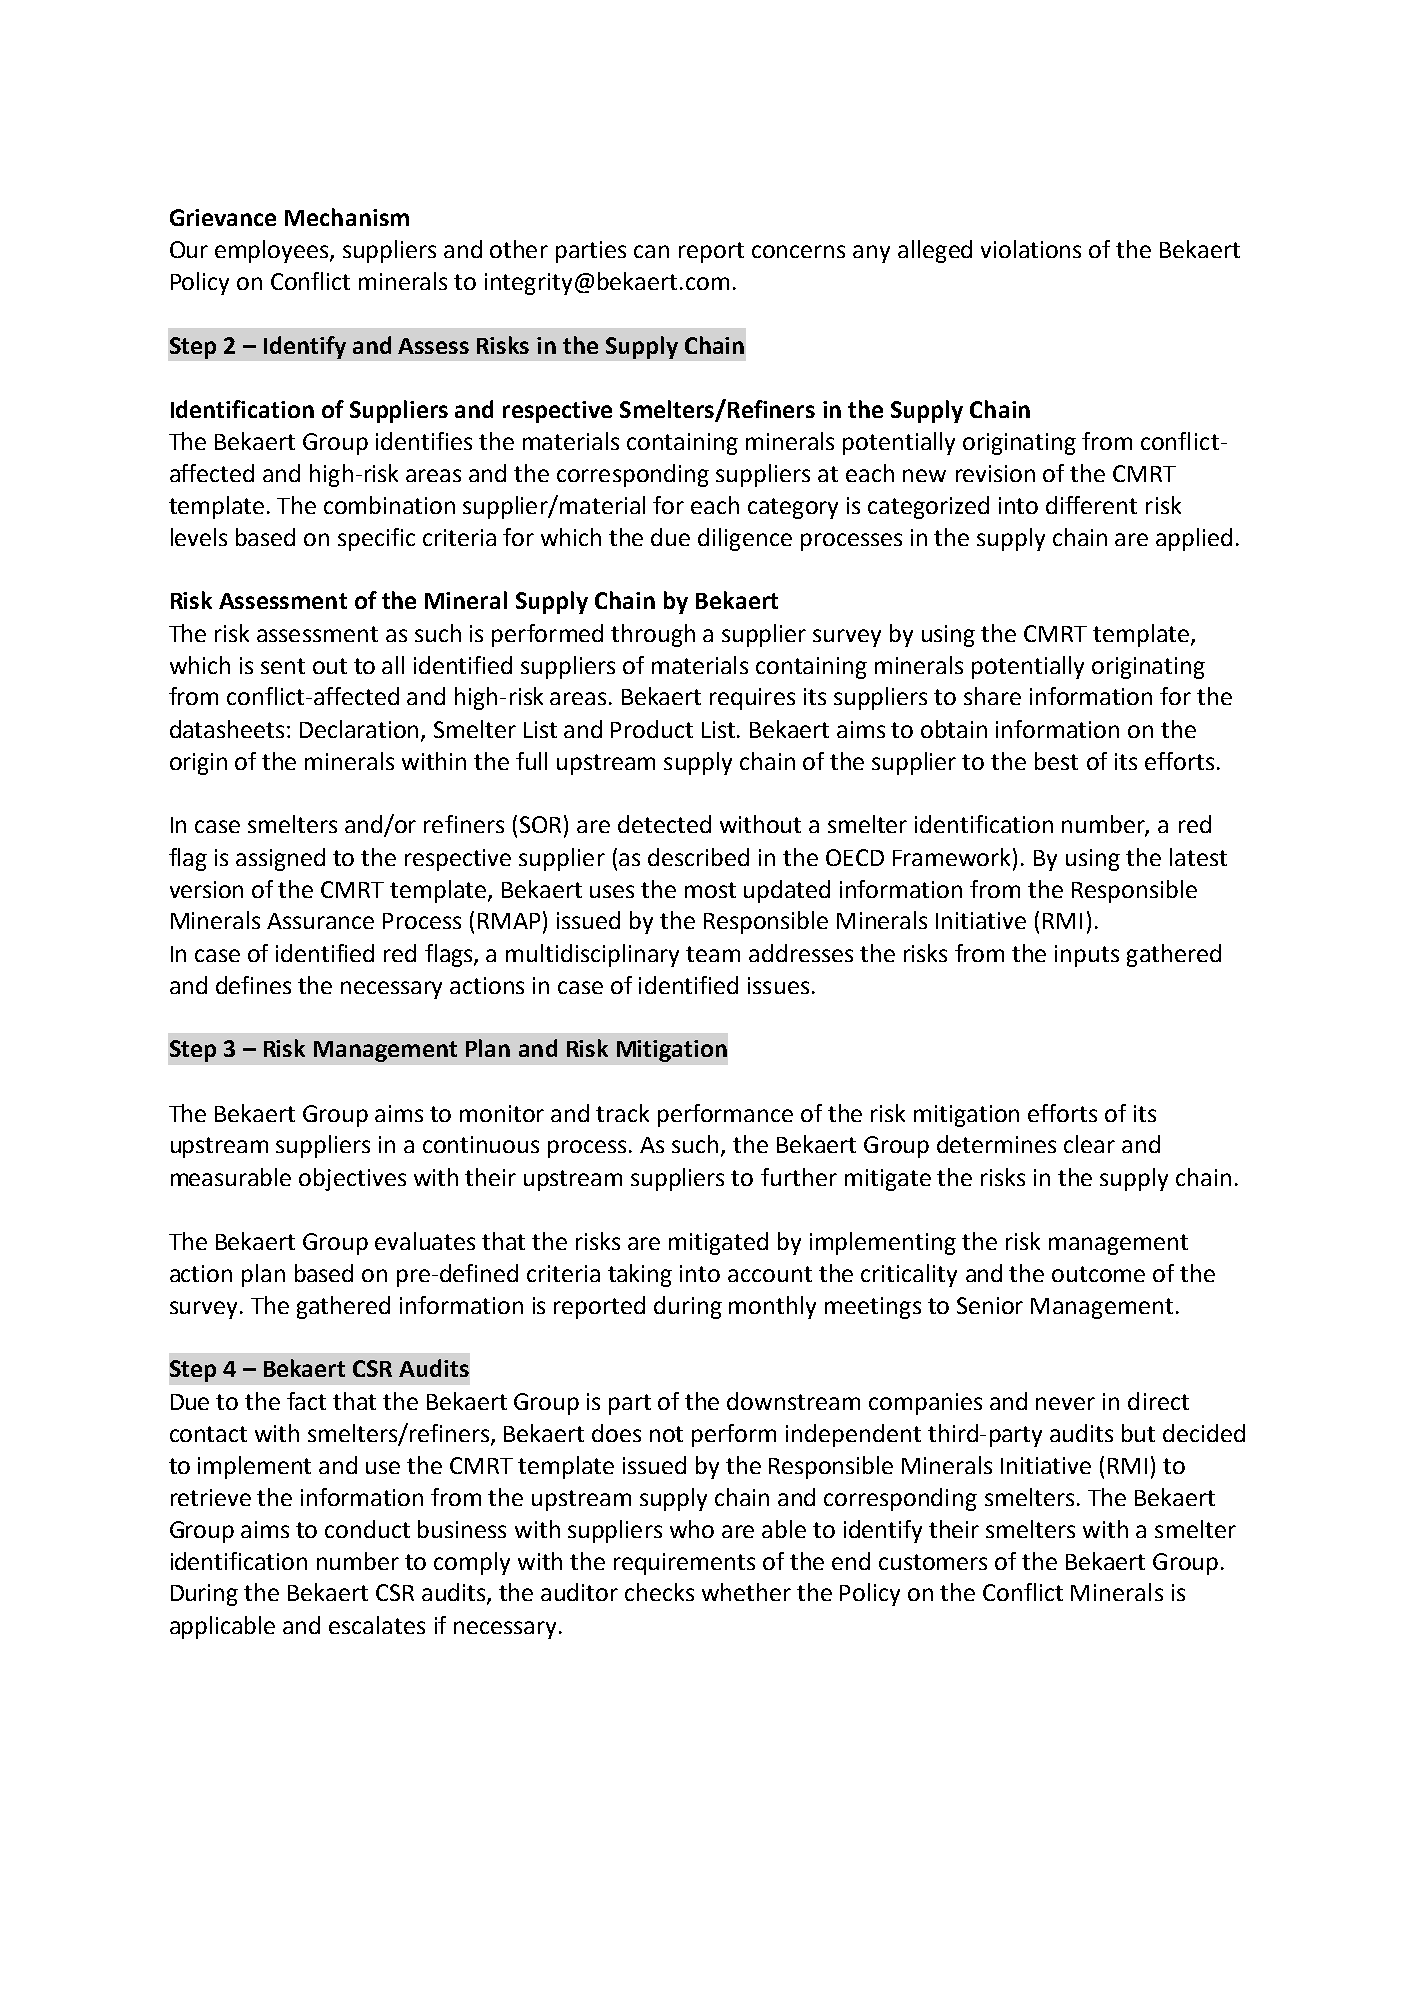 The image size is (1418, 2006). Describe the element at coordinates (651, 251) in the image. I see `can` at that location.
